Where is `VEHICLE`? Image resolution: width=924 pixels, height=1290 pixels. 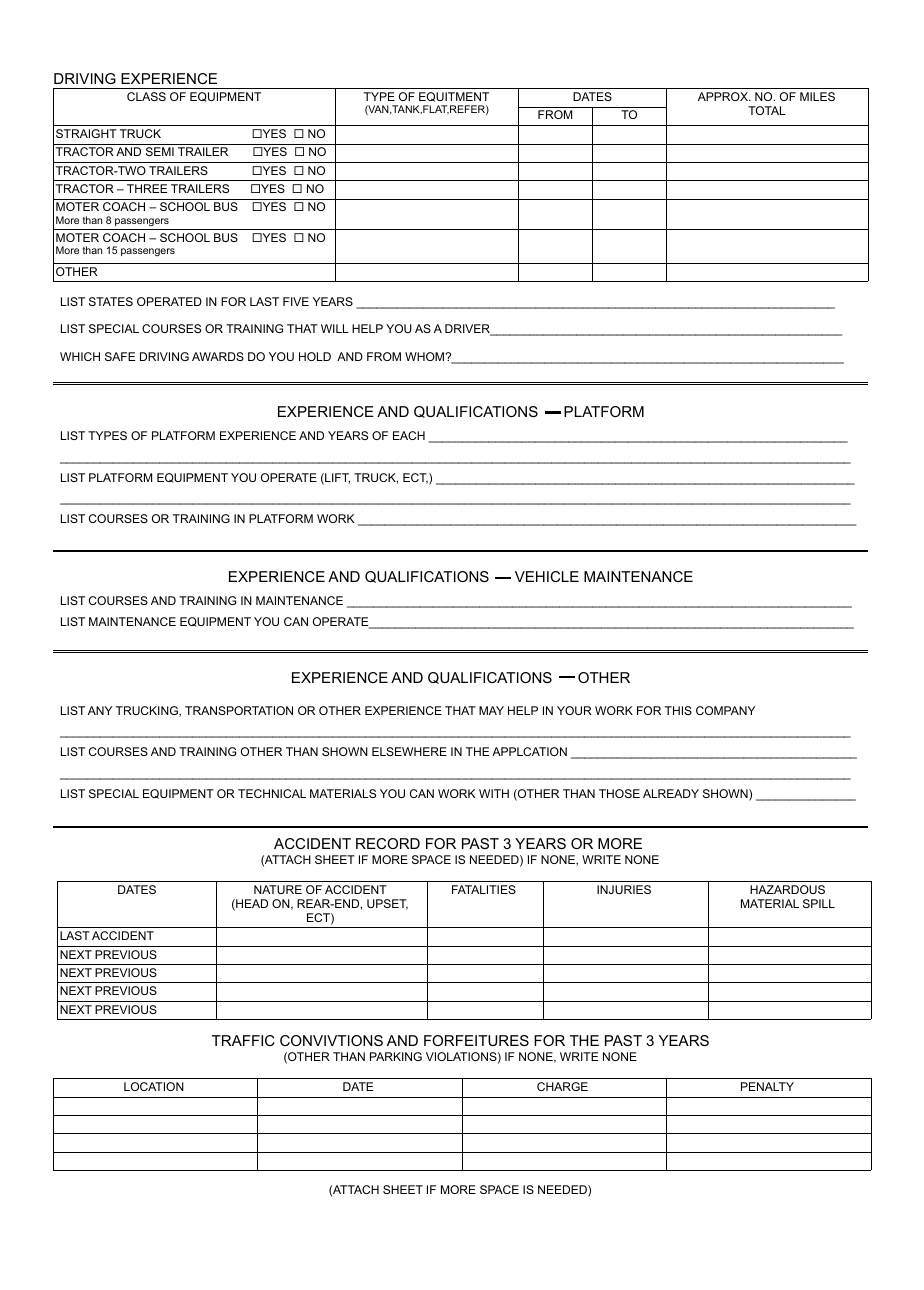 VEHICLE is located at coordinates (547, 576).
